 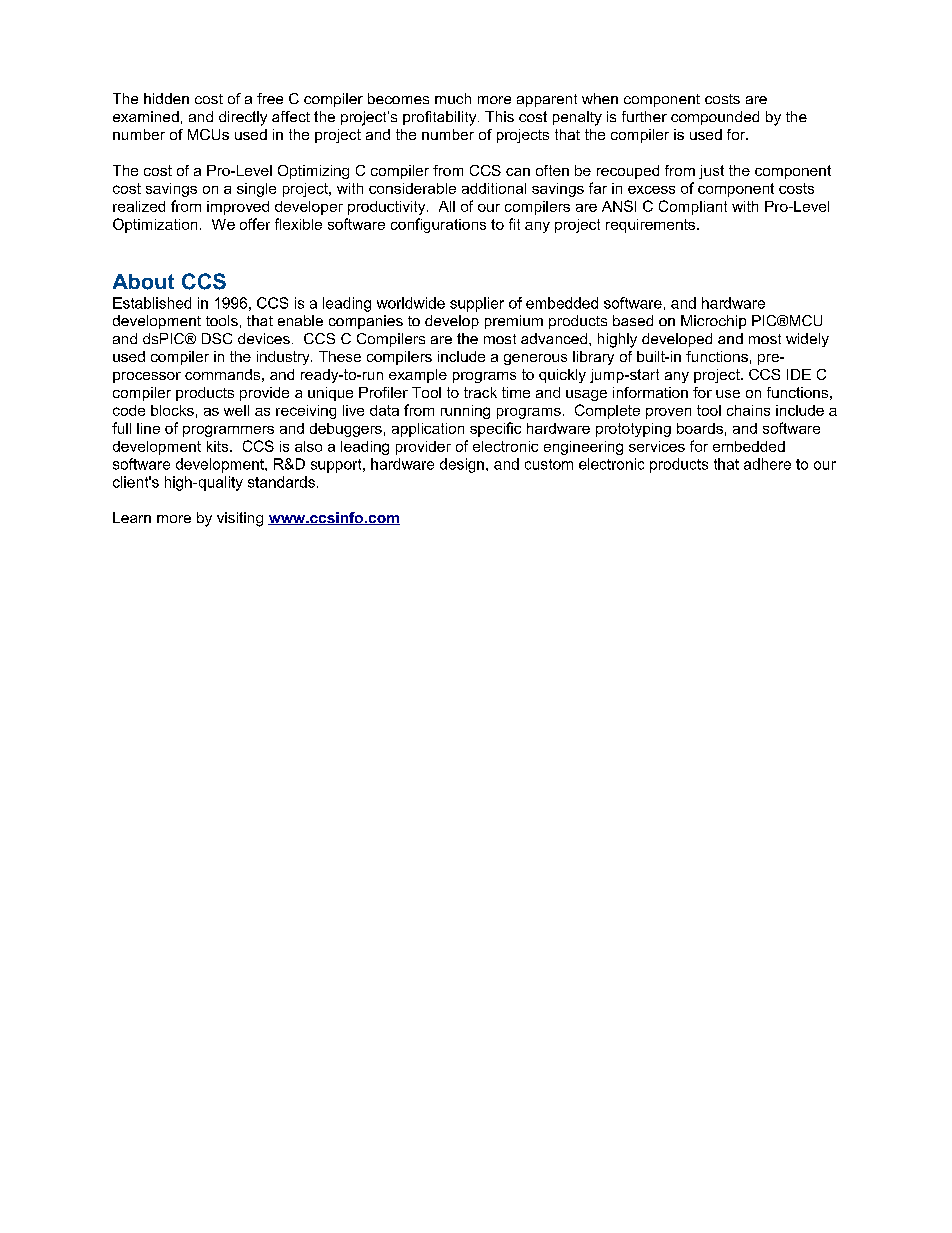 I want to click on information, so click(x=650, y=392).
